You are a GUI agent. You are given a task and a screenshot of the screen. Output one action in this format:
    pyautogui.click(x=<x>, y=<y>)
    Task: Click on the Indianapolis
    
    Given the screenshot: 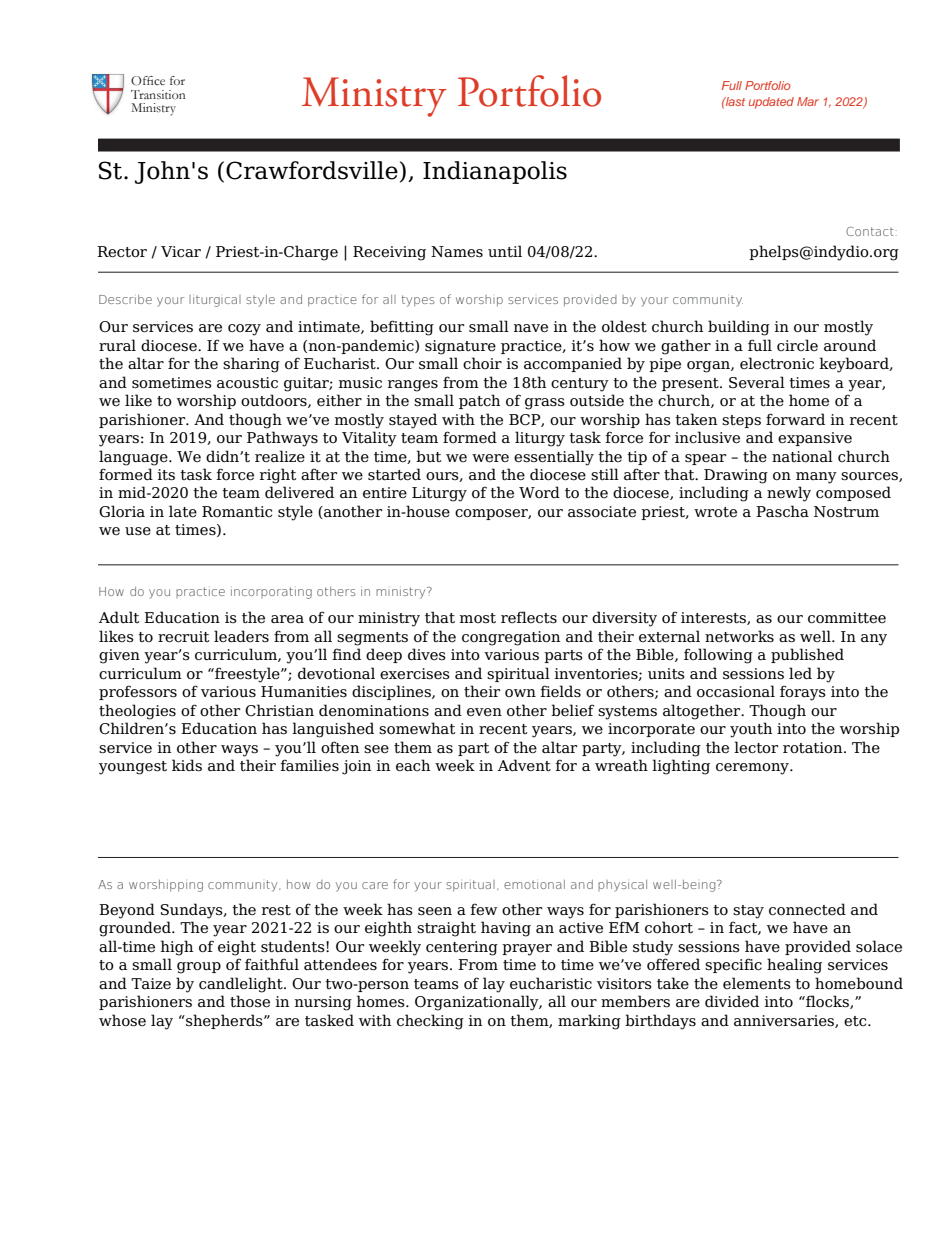 What is the action you would take?
    pyautogui.click(x=495, y=172)
